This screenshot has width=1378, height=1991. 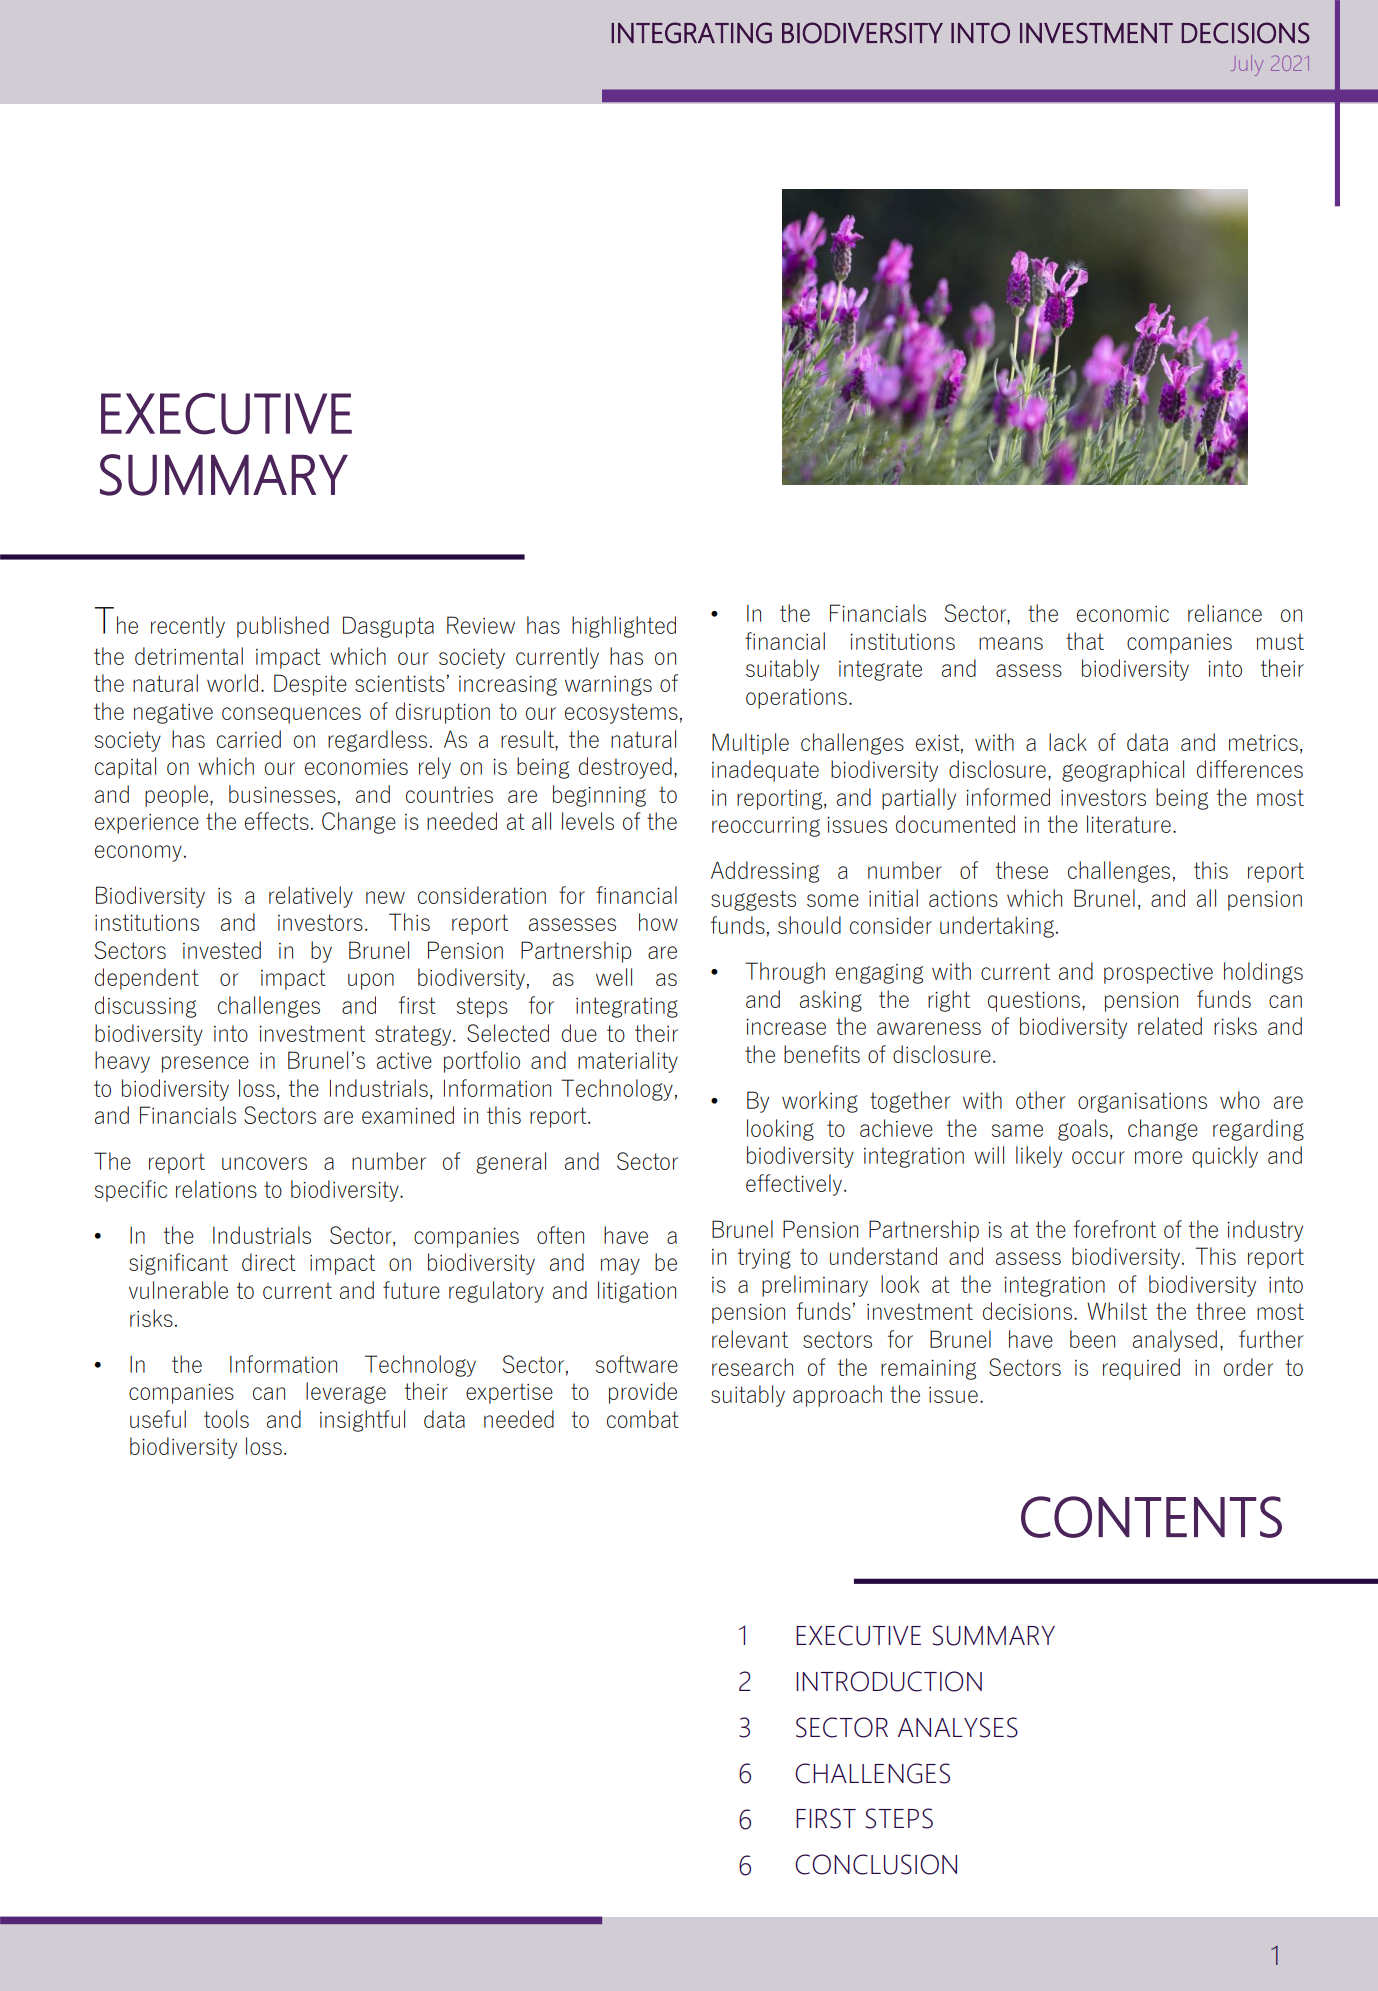 What do you see at coordinates (222, 950) in the screenshot?
I see `invested` at bounding box center [222, 950].
